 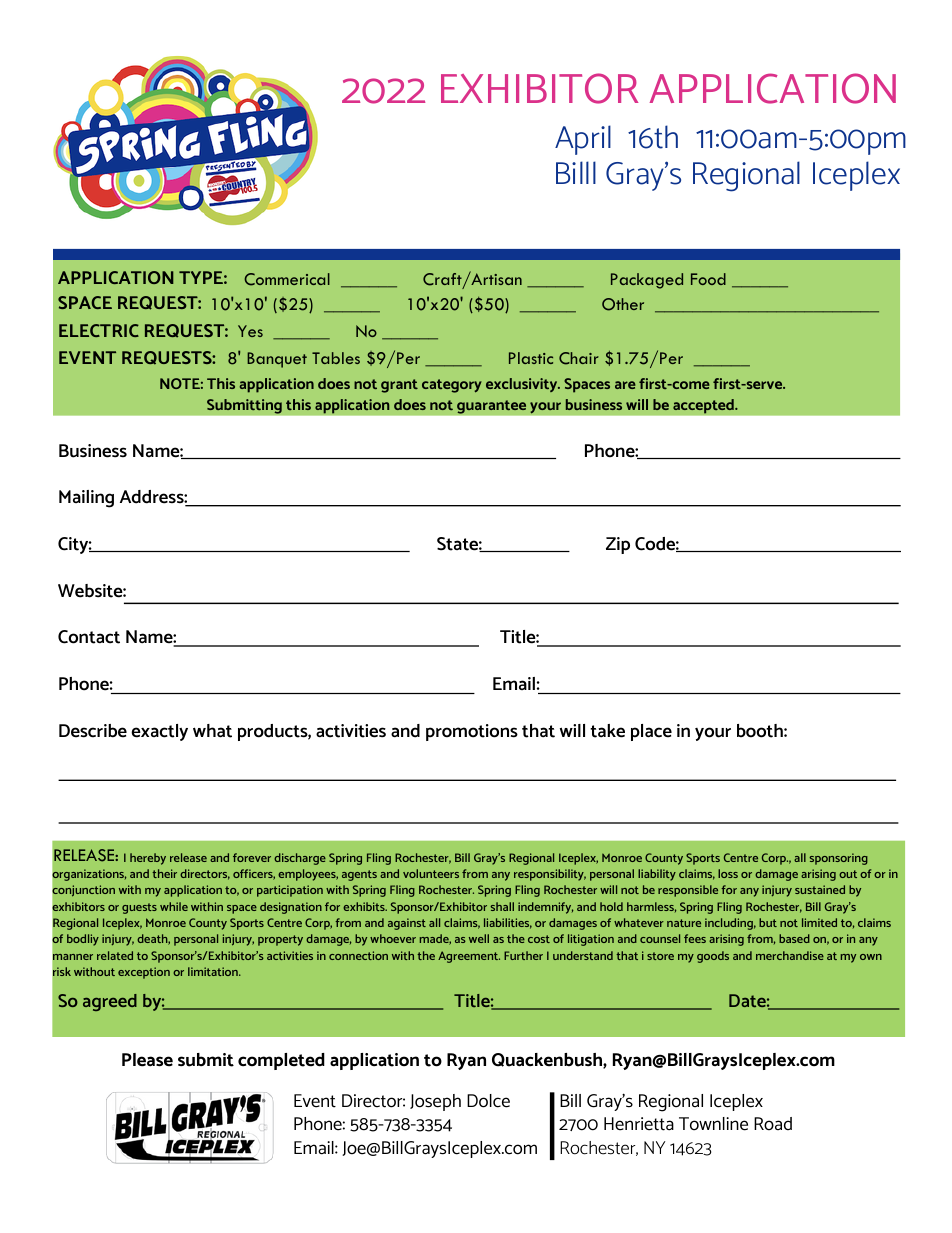 What do you see at coordinates (147, 1060) in the screenshot?
I see `Please` at bounding box center [147, 1060].
